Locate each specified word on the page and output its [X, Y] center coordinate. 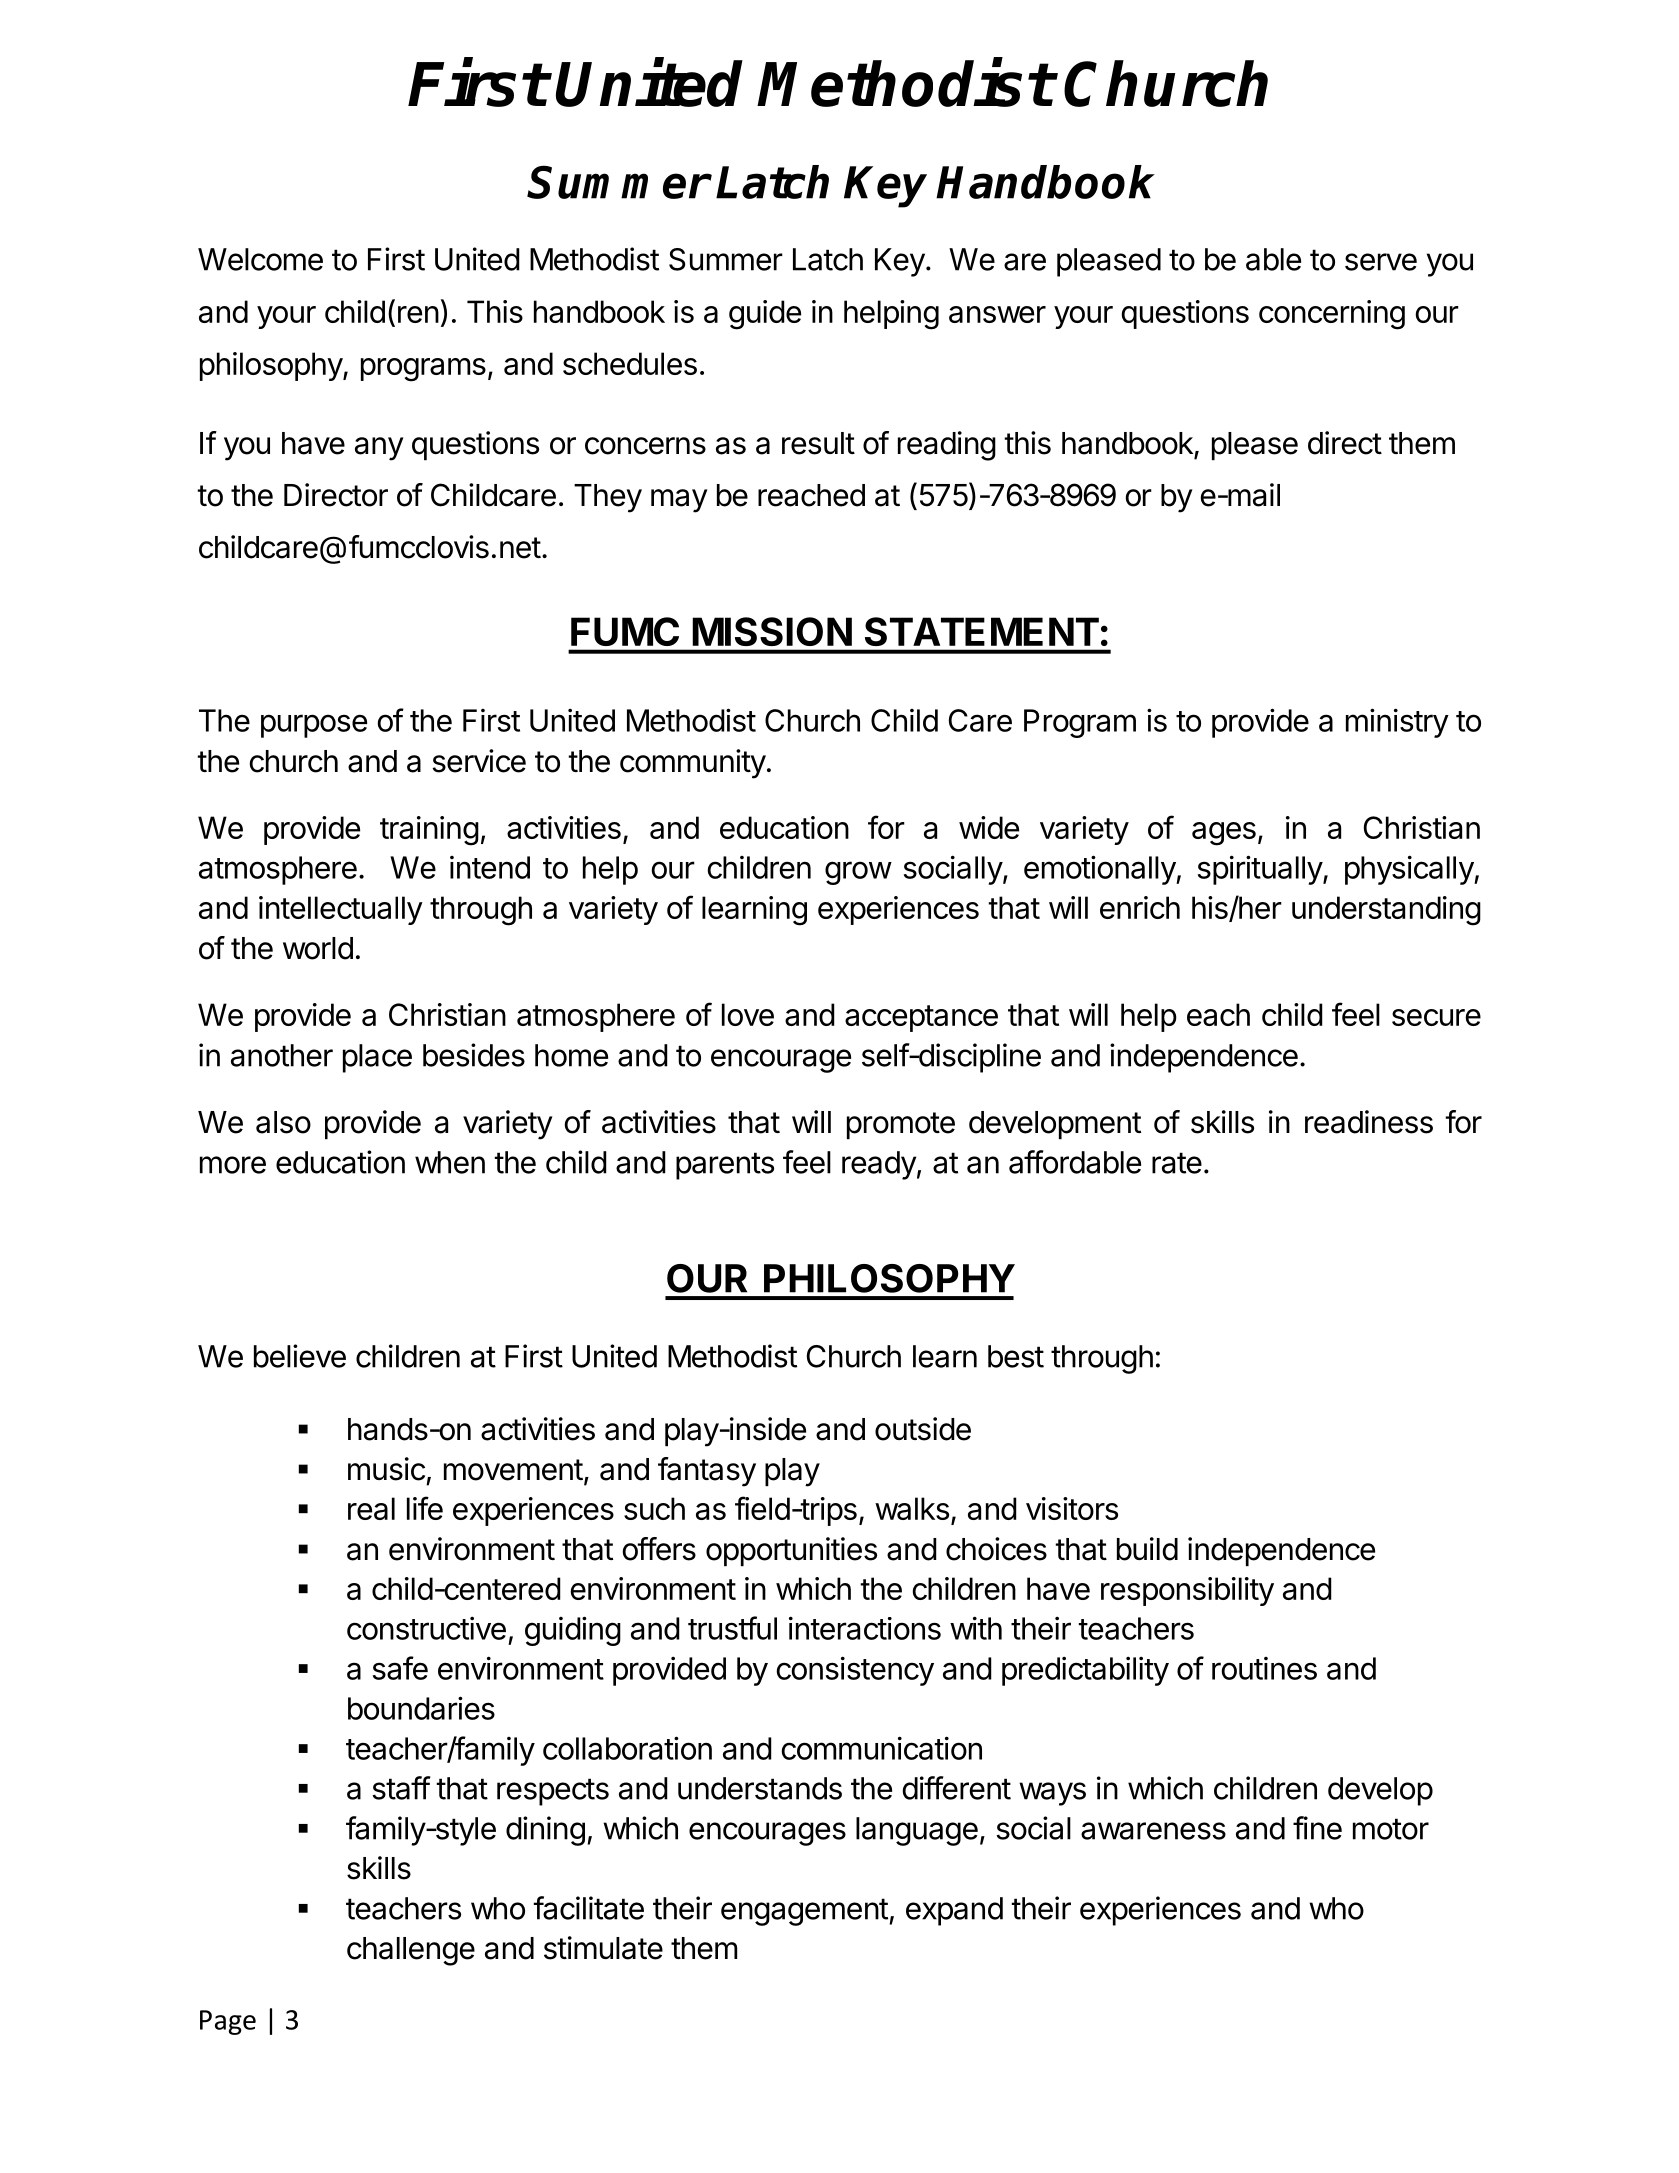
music [386, 1469]
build [1147, 1549]
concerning [1332, 315]
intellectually [341, 910]
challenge [411, 1951]
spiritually [1261, 870]
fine [1317, 1828]
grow [858, 873]
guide [765, 315]
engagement [804, 1912]
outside [923, 1429]
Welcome [260, 259]
